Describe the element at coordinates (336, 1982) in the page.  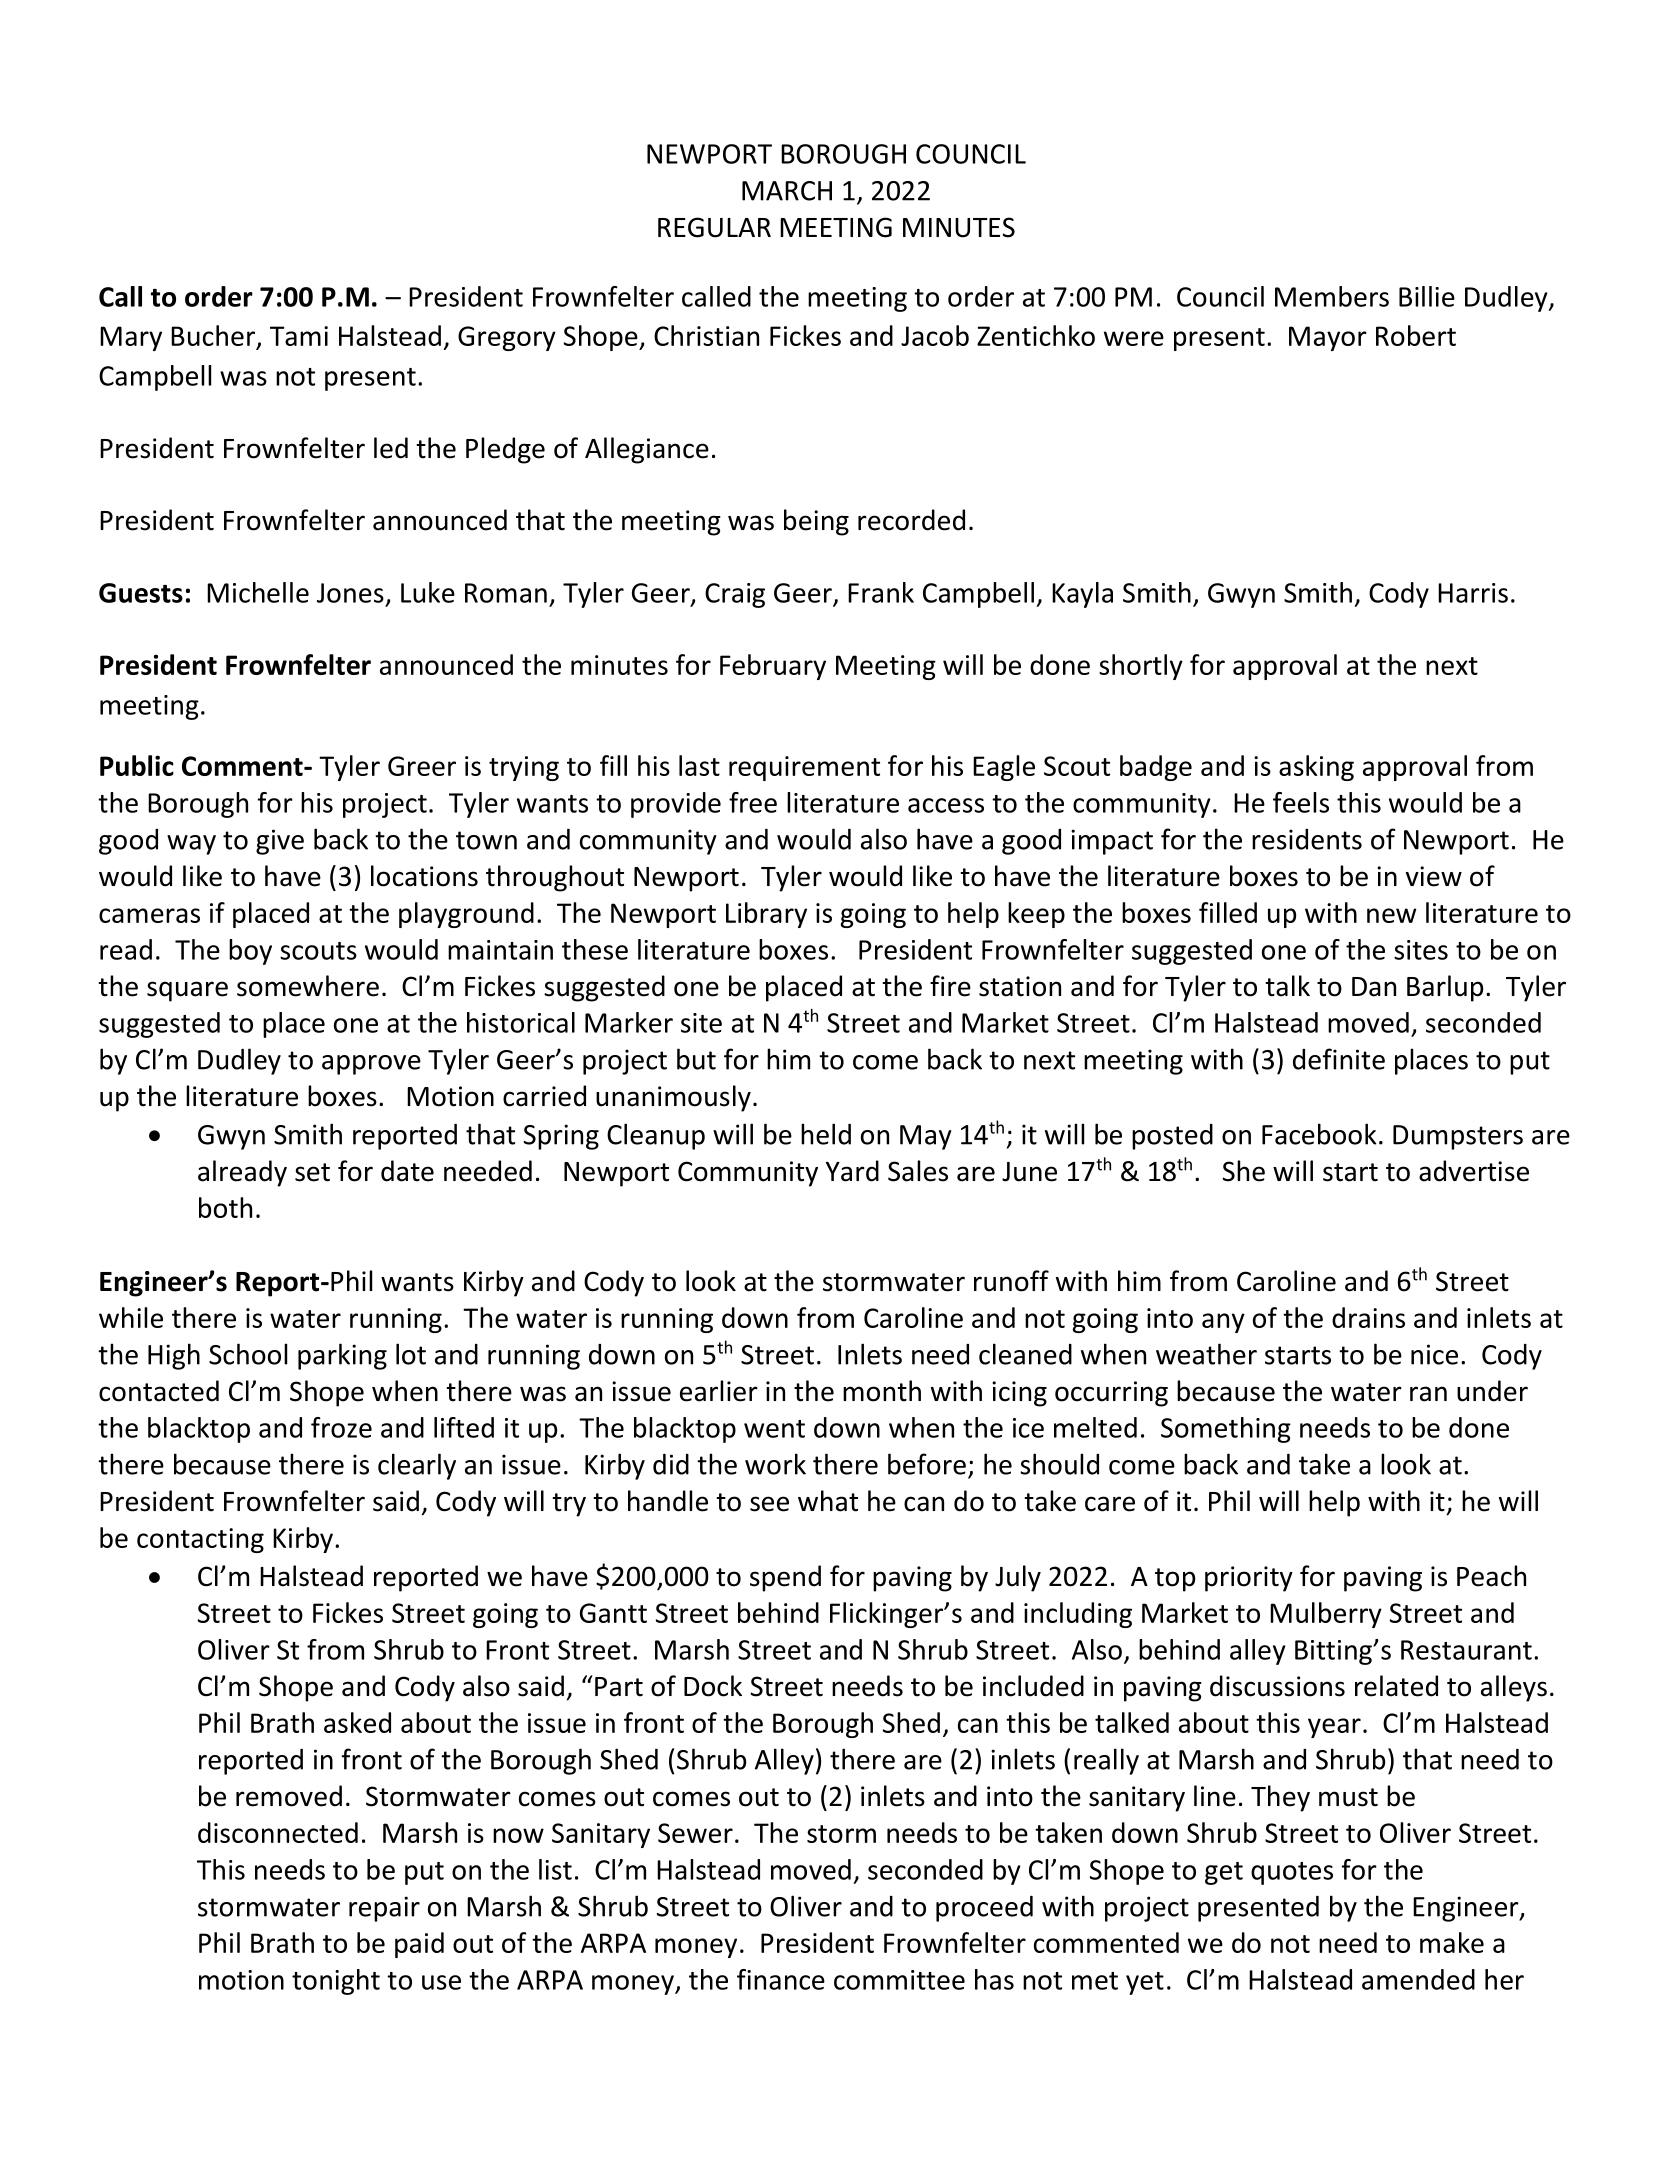
I see `tonight` at that location.
